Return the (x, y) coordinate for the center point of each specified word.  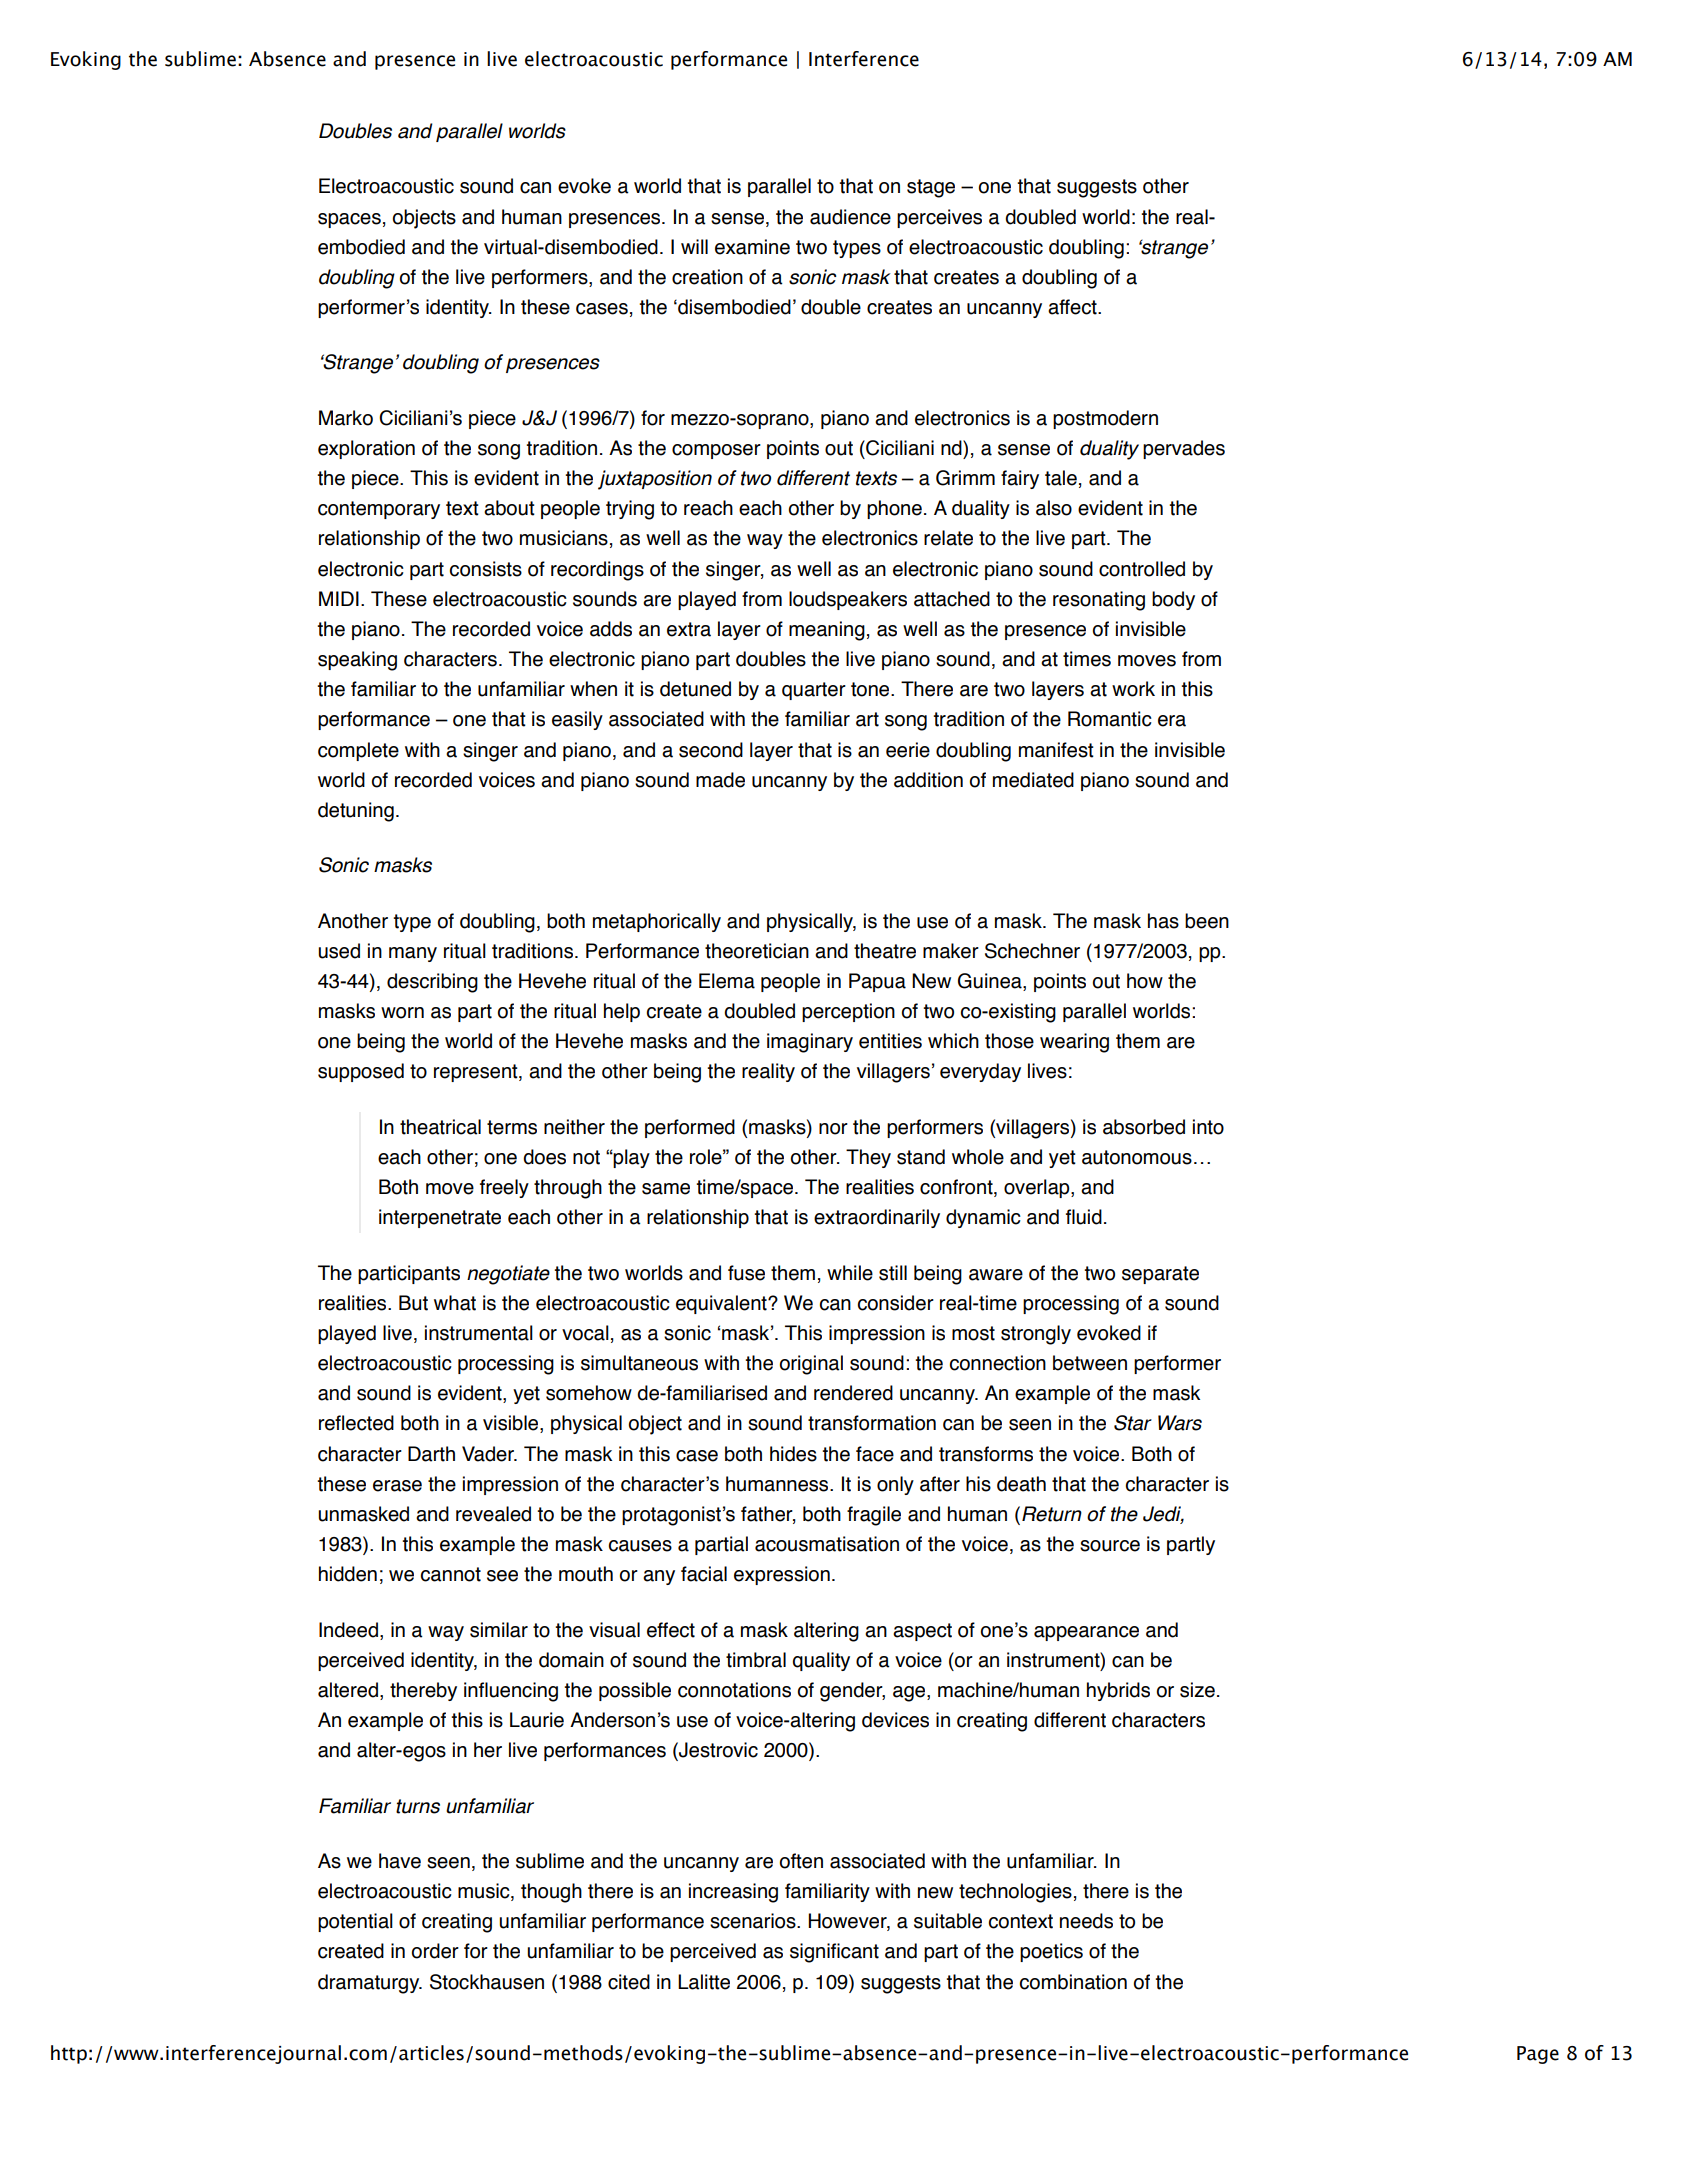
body (1173, 600)
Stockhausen (487, 1982)
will (694, 246)
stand (921, 1157)
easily (577, 720)
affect (1073, 307)
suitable (948, 1921)
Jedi (1163, 1515)
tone (871, 689)
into (1208, 1127)
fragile (874, 1516)
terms (512, 1127)
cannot (451, 1574)
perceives (939, 218)
